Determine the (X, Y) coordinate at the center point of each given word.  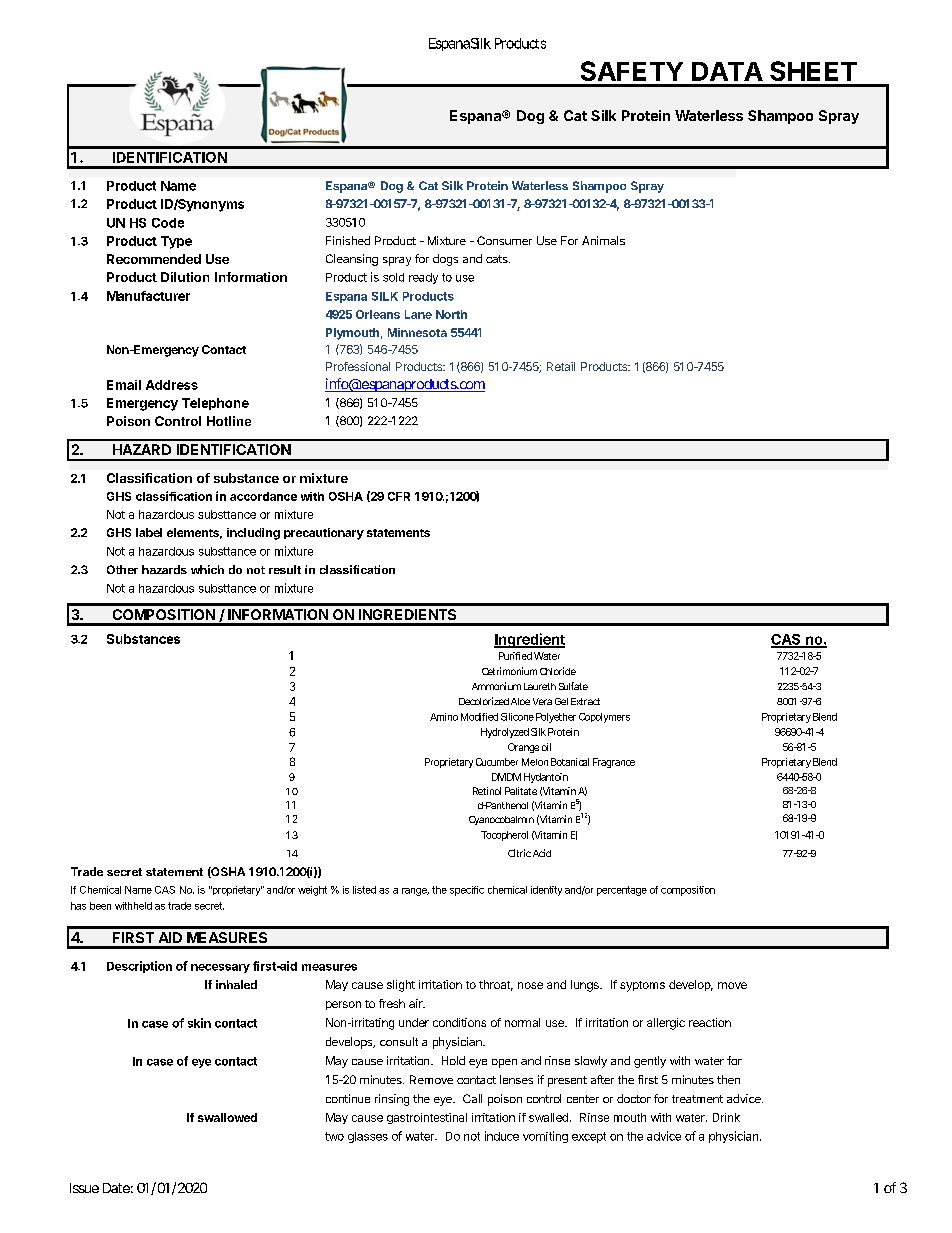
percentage (622, 891)
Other (122, 569)
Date (116, 1188)
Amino (444, 717)
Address (172, 385)
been (100, 906)
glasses (368, 1137)
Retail (561, 366)
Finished (348, 240)
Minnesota (417, 332)
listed (364, 890)
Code (168, 223)
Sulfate (573, 686)
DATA (727, 71)
